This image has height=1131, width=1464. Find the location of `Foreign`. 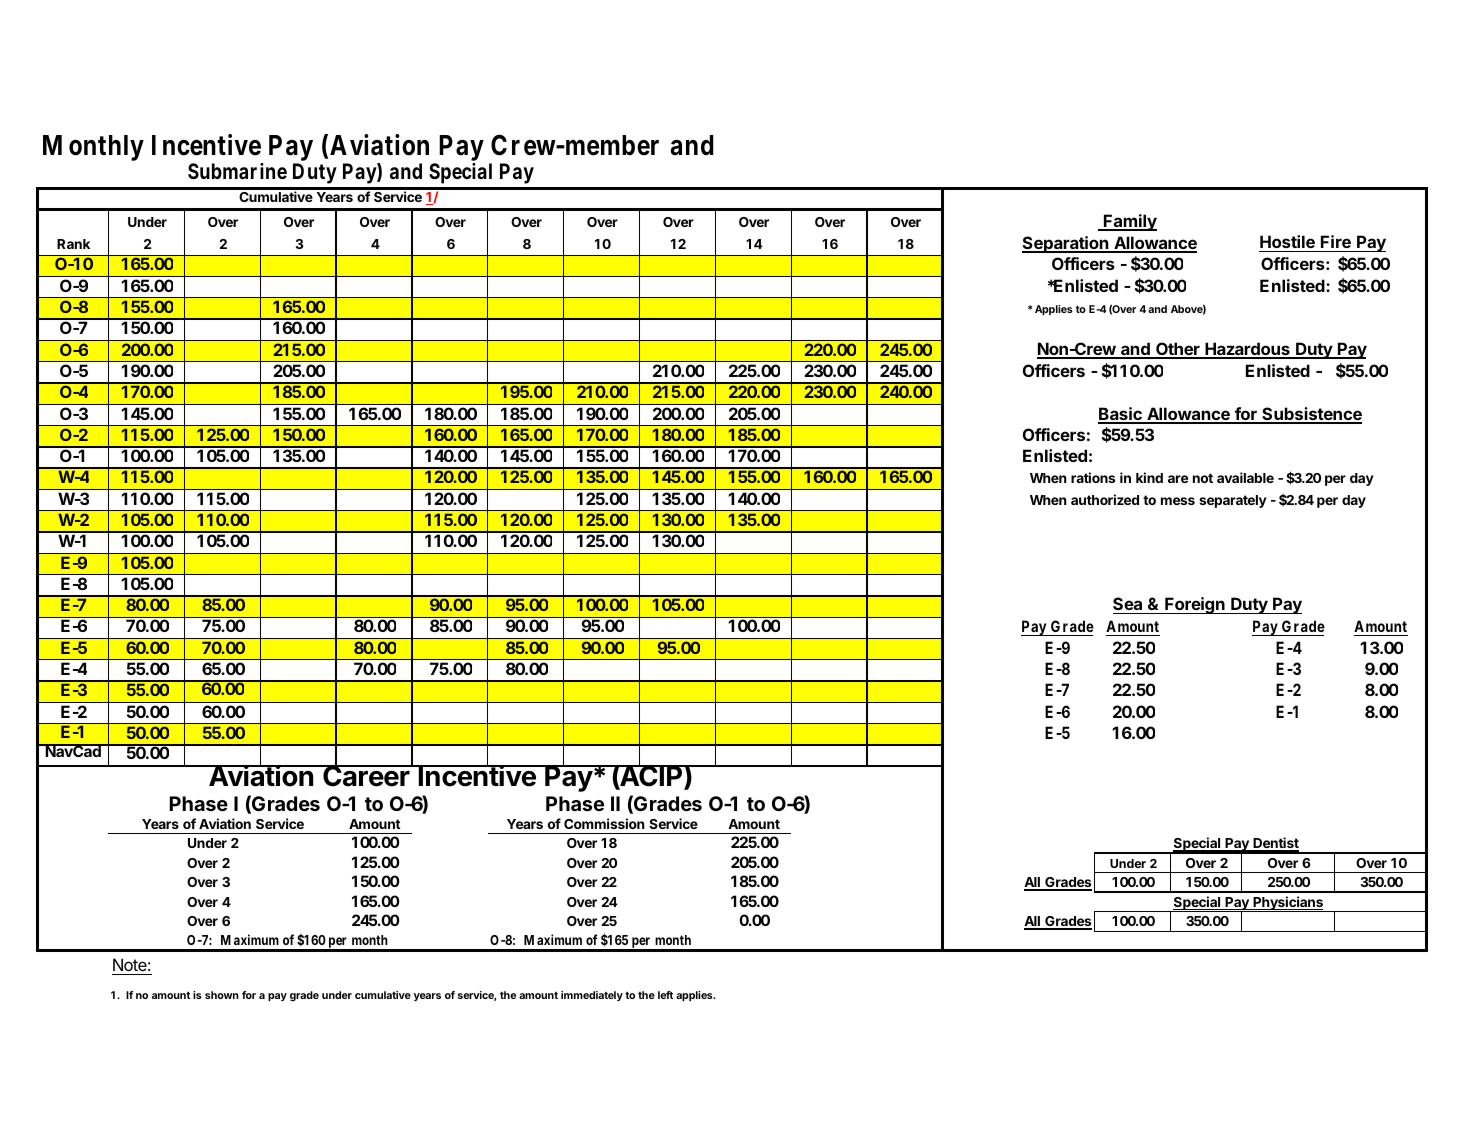

Foreign is located at coordinates (1195, 605).
